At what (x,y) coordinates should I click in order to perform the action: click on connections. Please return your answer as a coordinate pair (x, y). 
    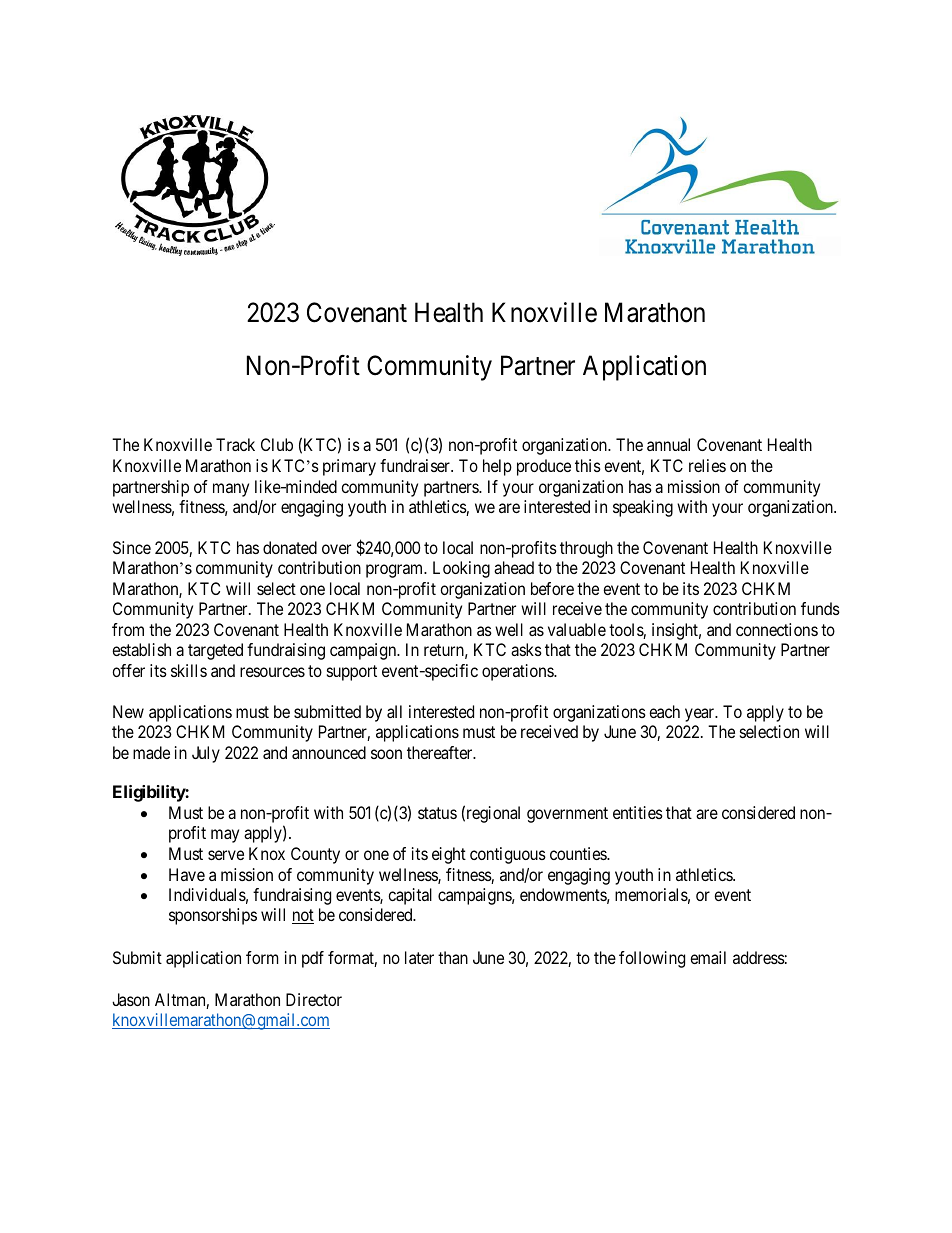
    Looking at the image, I should click on (777, 629).
